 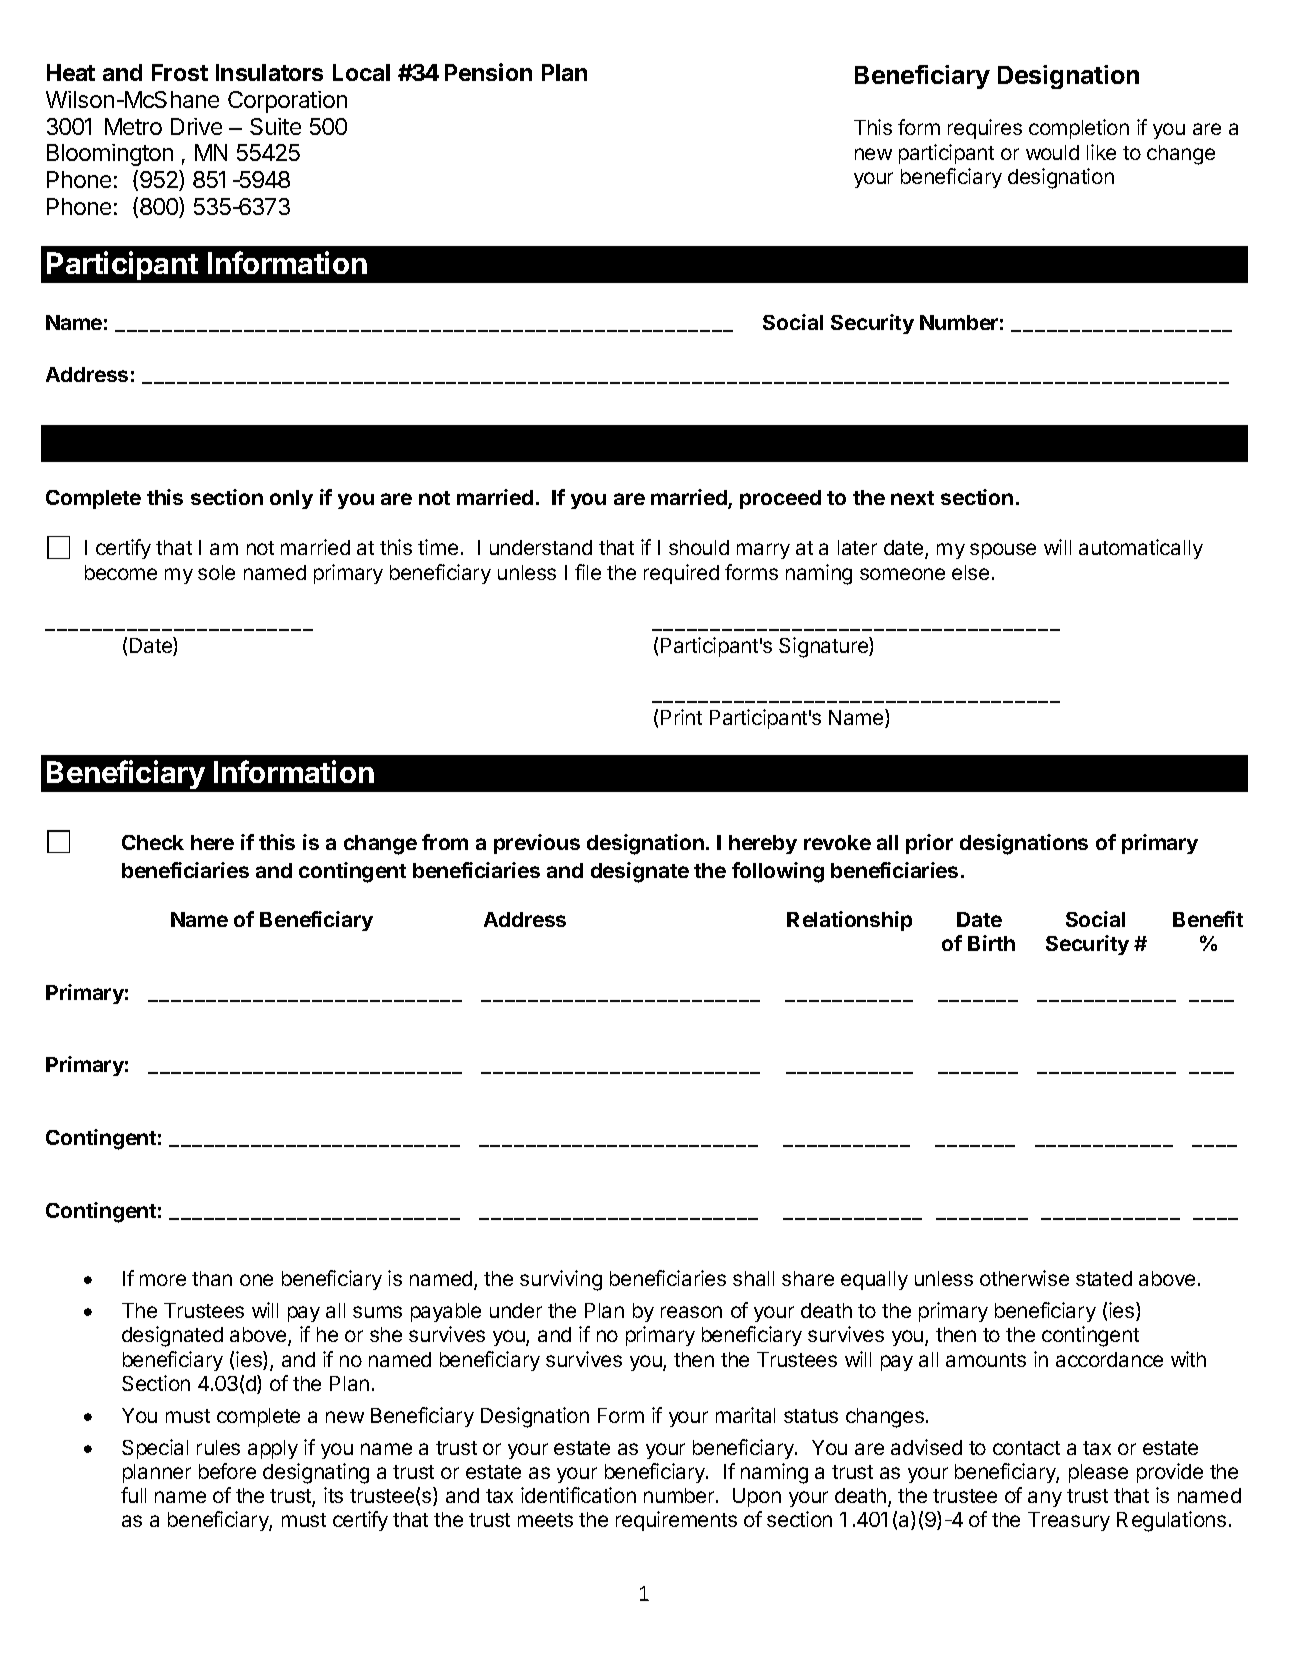 I want to click on identification, so click(x=578, y=1495).
